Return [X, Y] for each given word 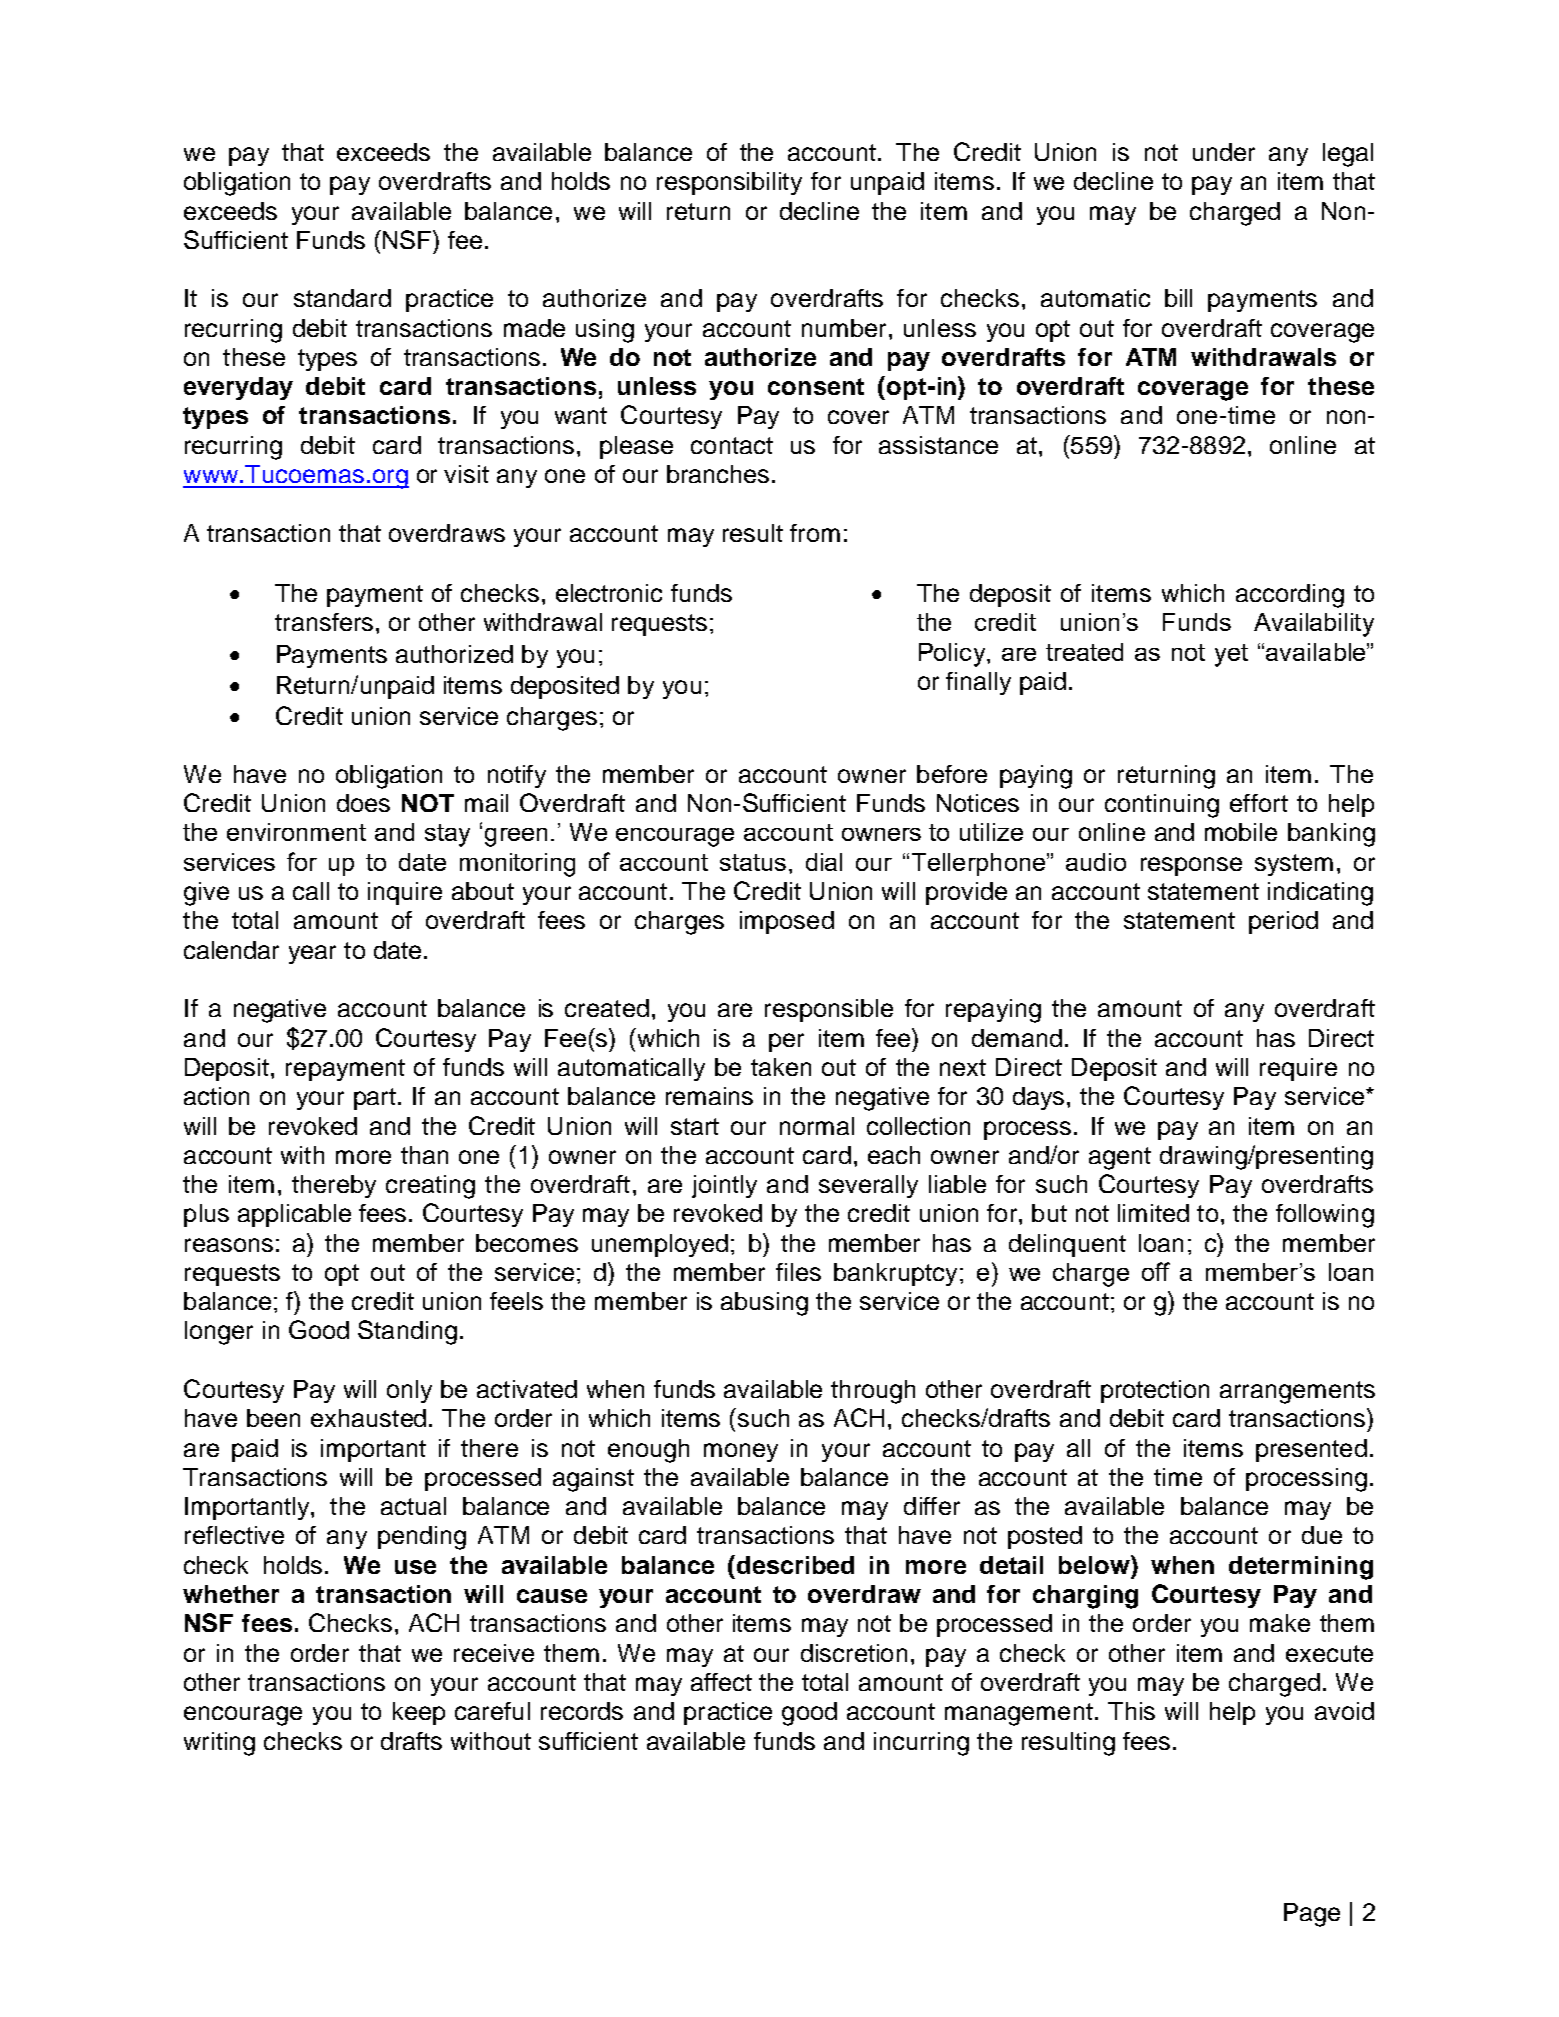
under [1224, 152]
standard [342, 298]
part [375, 1099]
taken [781, 1067]
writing [219, 1744]
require [1298, 1069]
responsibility [729, 183]
